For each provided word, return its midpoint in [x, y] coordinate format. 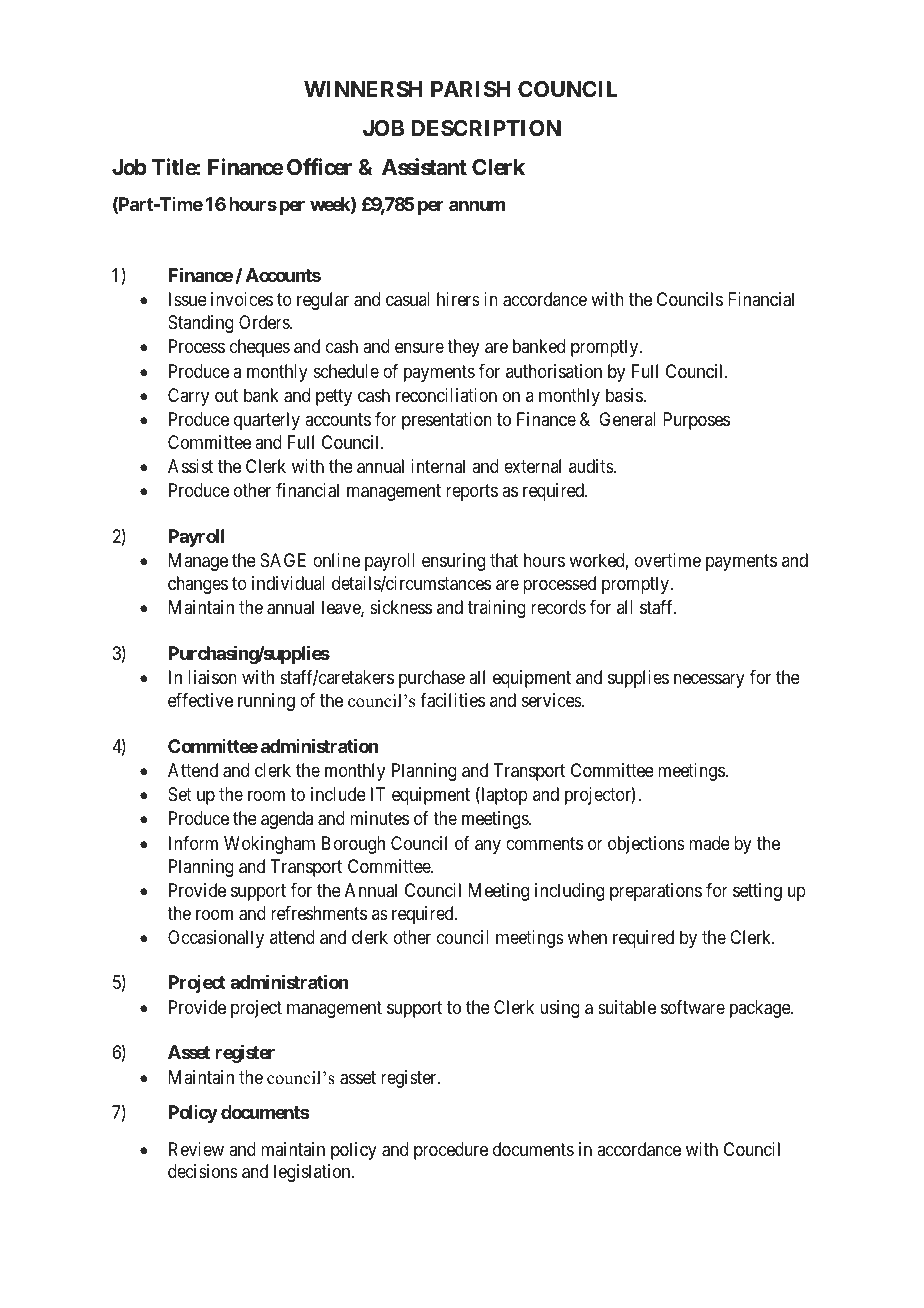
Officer [319, 167]
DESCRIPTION [486, 128]
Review [196, 1149]
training [497, 609]
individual [288, 583]
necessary [709, 681]
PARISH [470, 89]
